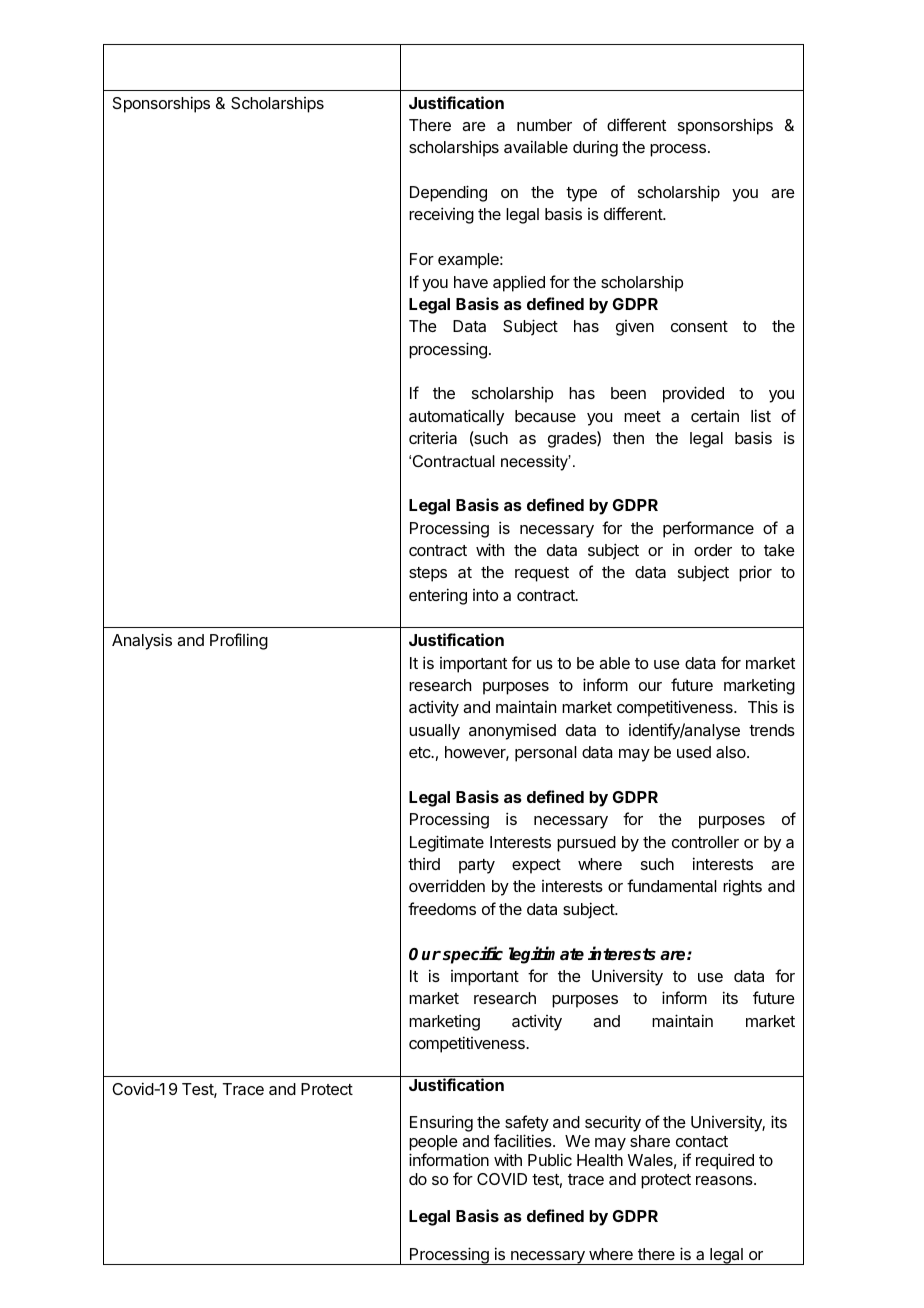 This screenshot has width=924, height=1308. I want to click on This, so click(763, 706).
